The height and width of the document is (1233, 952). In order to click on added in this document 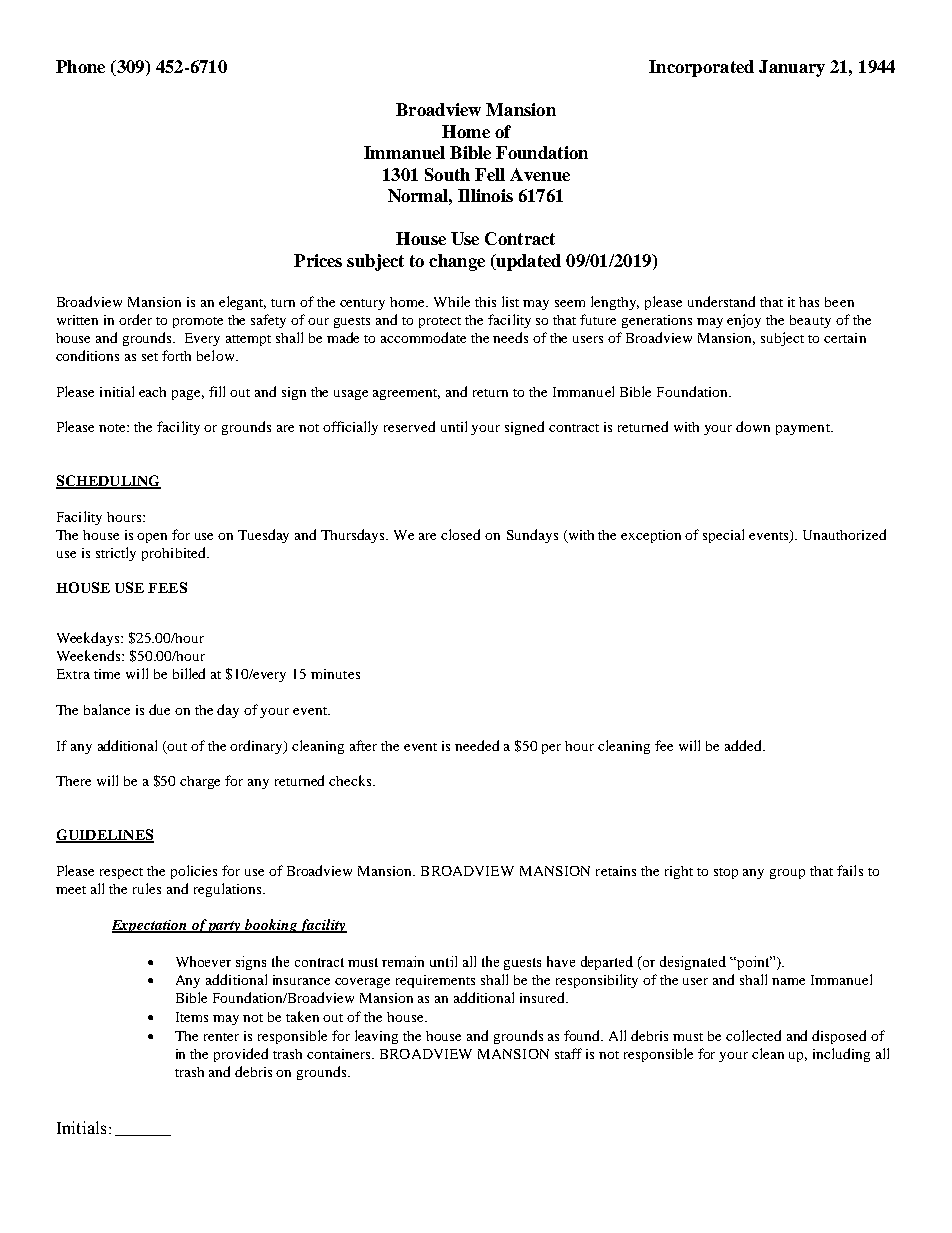, I will do `click(744, 745)`.
